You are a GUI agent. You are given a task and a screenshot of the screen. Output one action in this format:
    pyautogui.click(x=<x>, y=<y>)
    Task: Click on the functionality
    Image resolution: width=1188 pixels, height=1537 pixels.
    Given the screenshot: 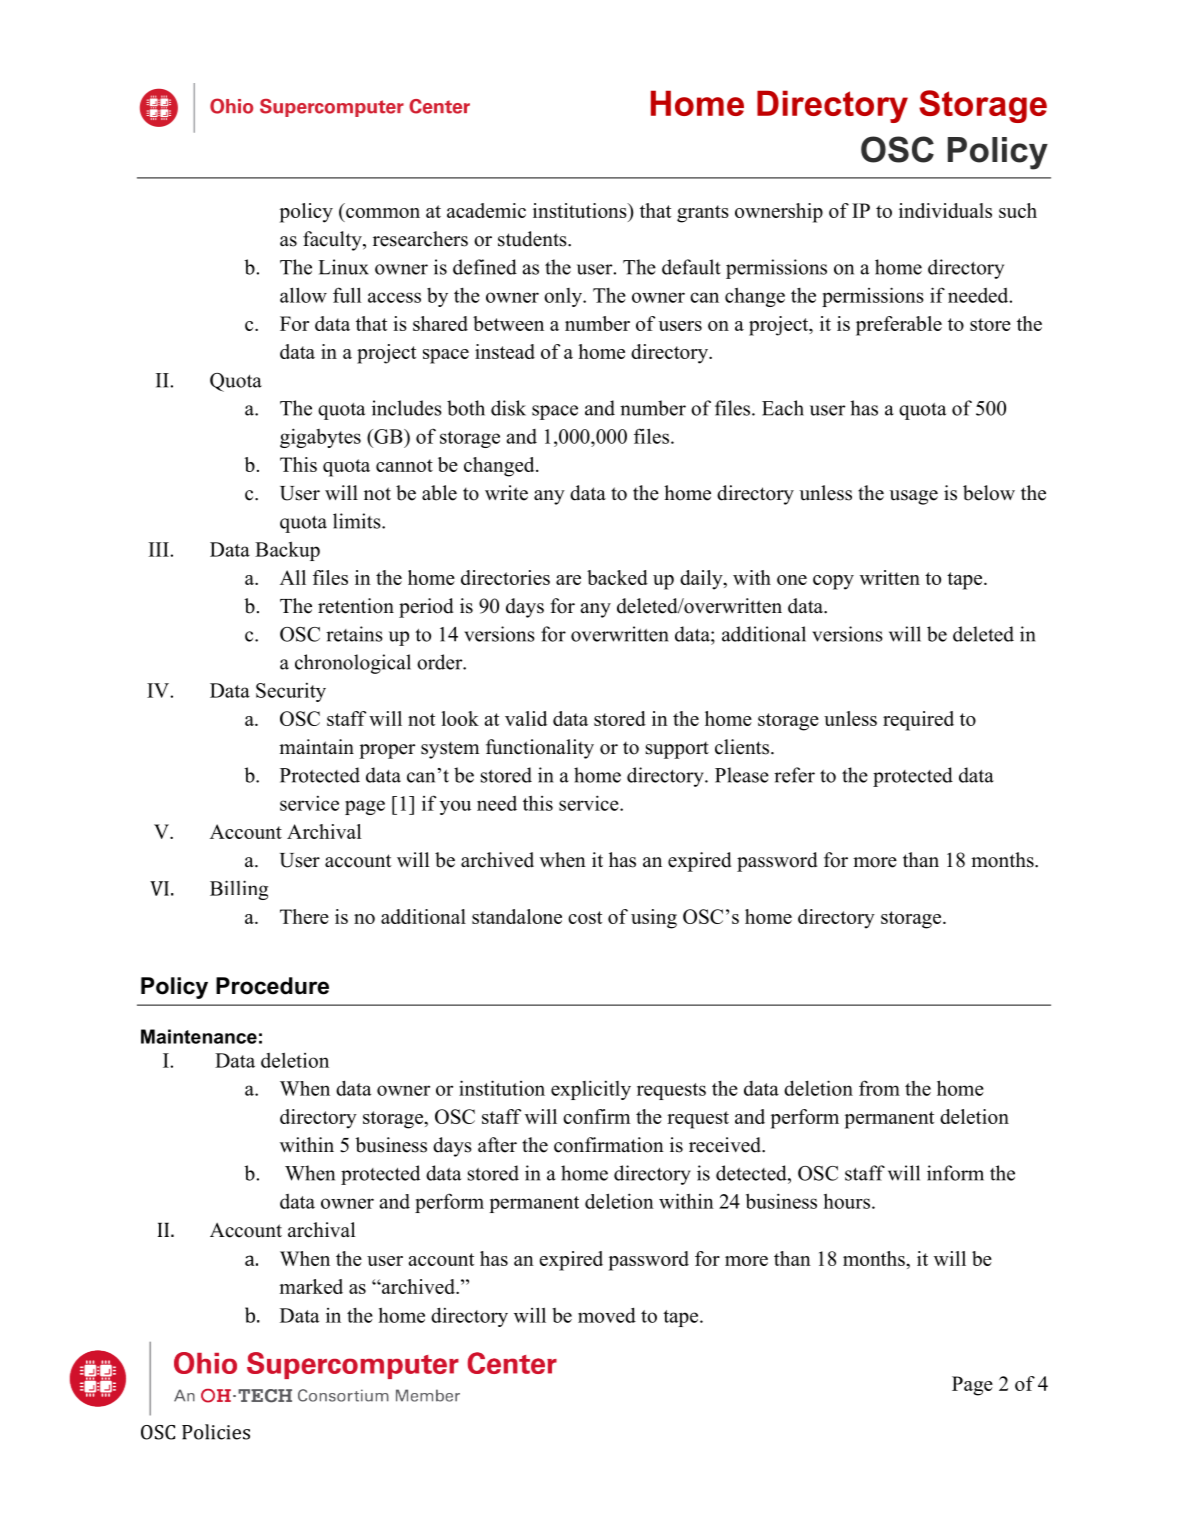 What is the action you would take?
    pyautogui.click(x=540, y=749)
